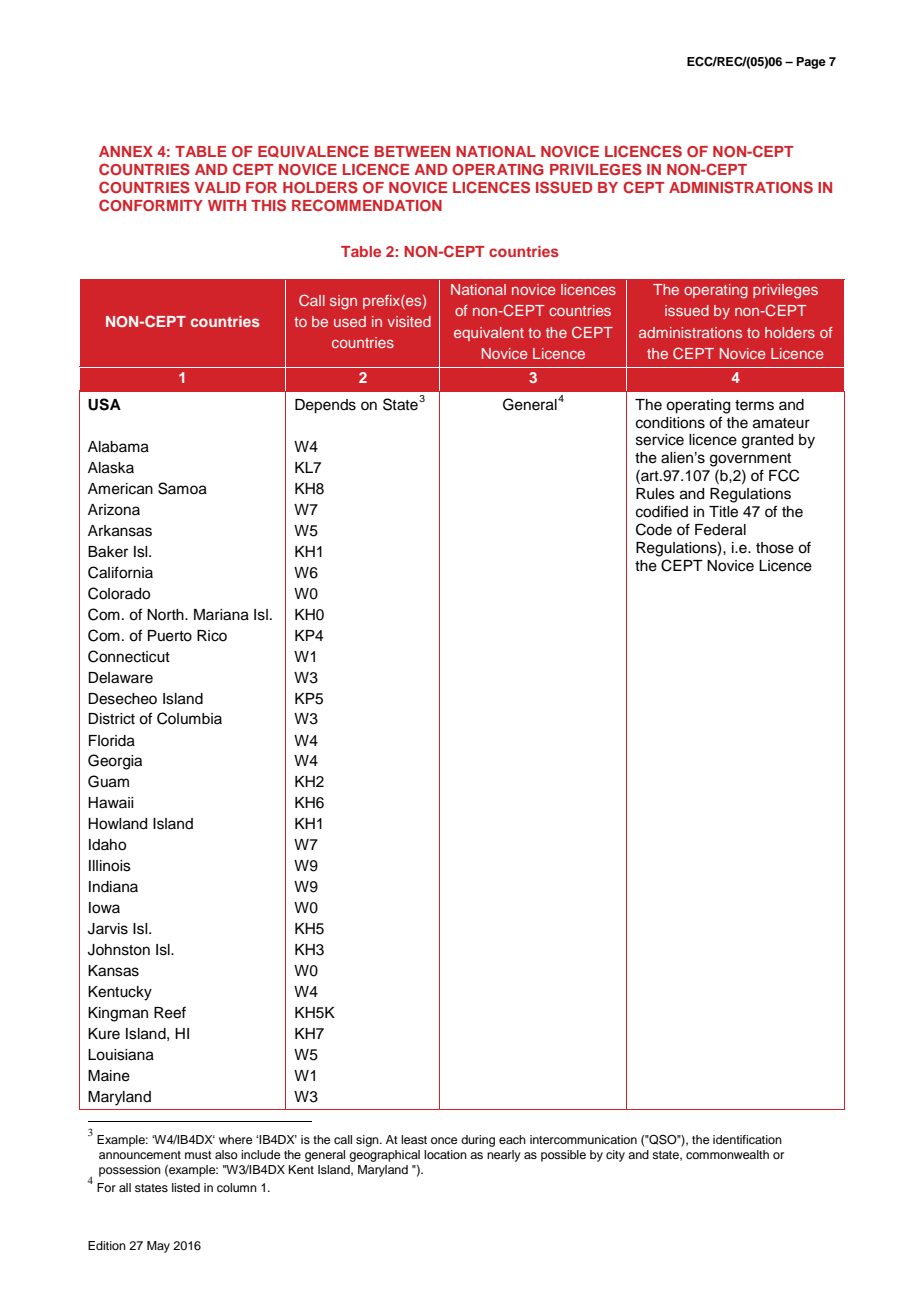 This screenshot has width=924, height=1308. I want to click on listed, so click(186, 1187).
